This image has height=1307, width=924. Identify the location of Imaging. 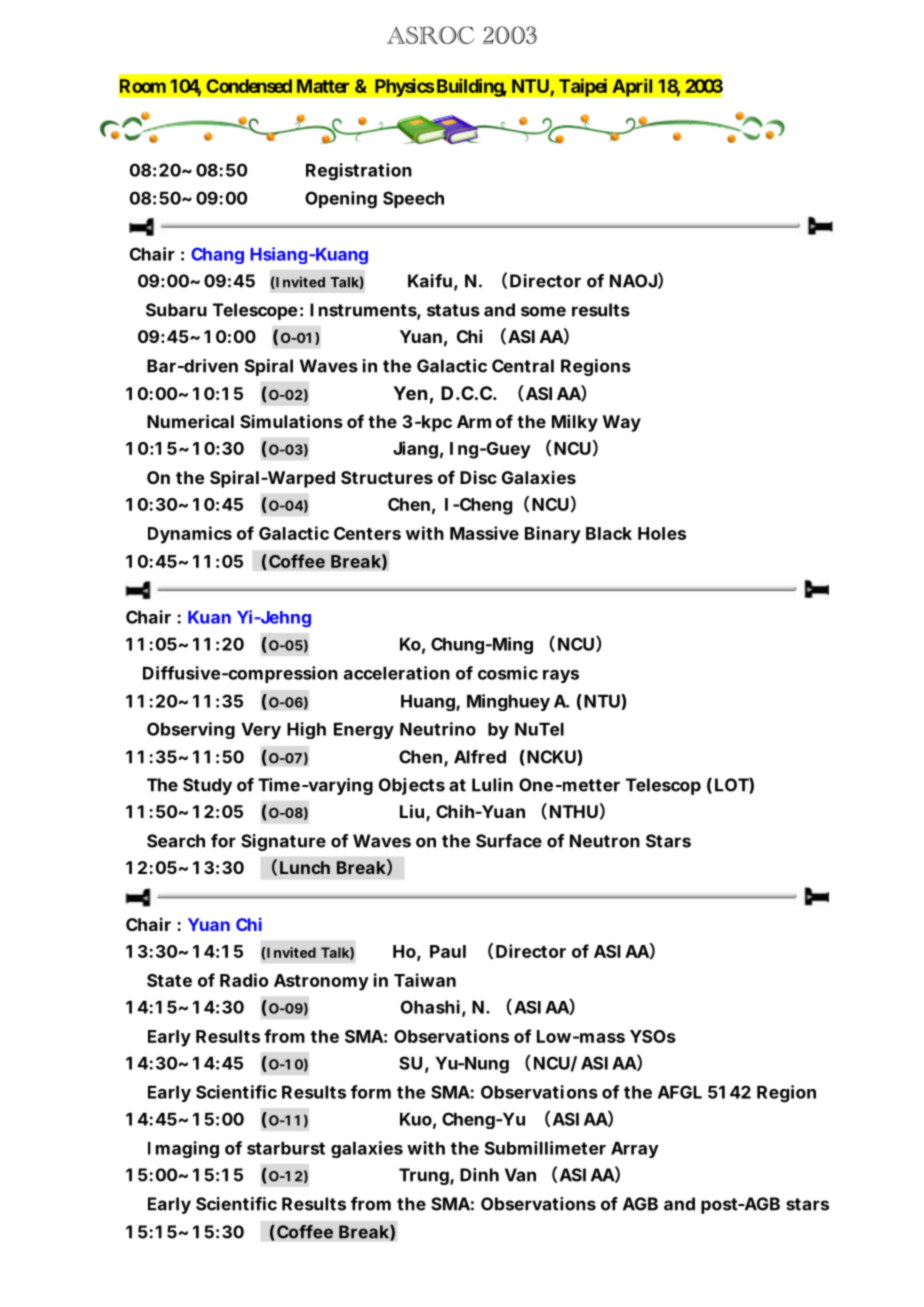
(183, 1149).
